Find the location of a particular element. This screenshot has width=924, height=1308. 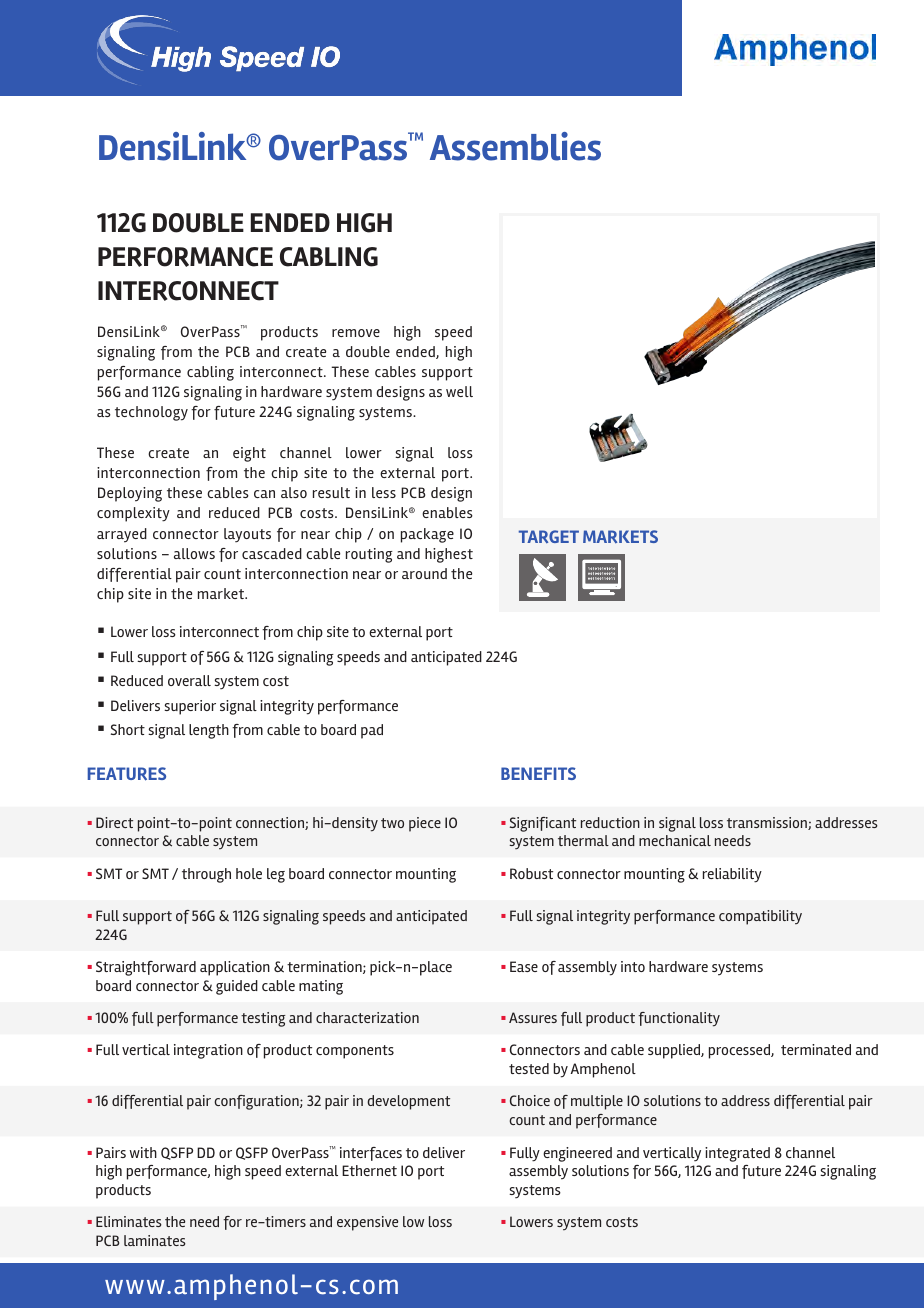

pad is located at coordinates (372, 731).
